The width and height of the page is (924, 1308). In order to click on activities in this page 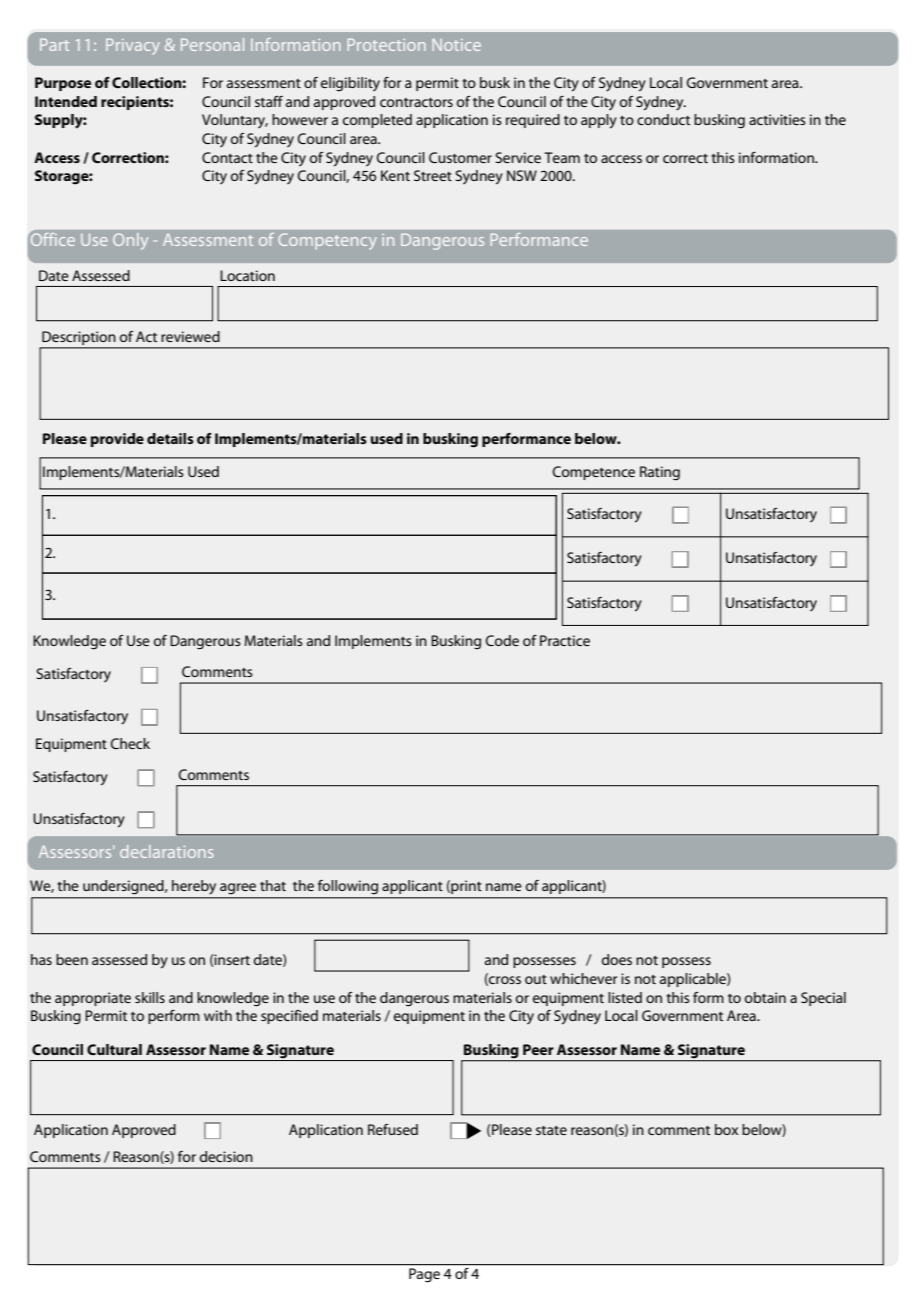, I will do `click(777, 119)`.
